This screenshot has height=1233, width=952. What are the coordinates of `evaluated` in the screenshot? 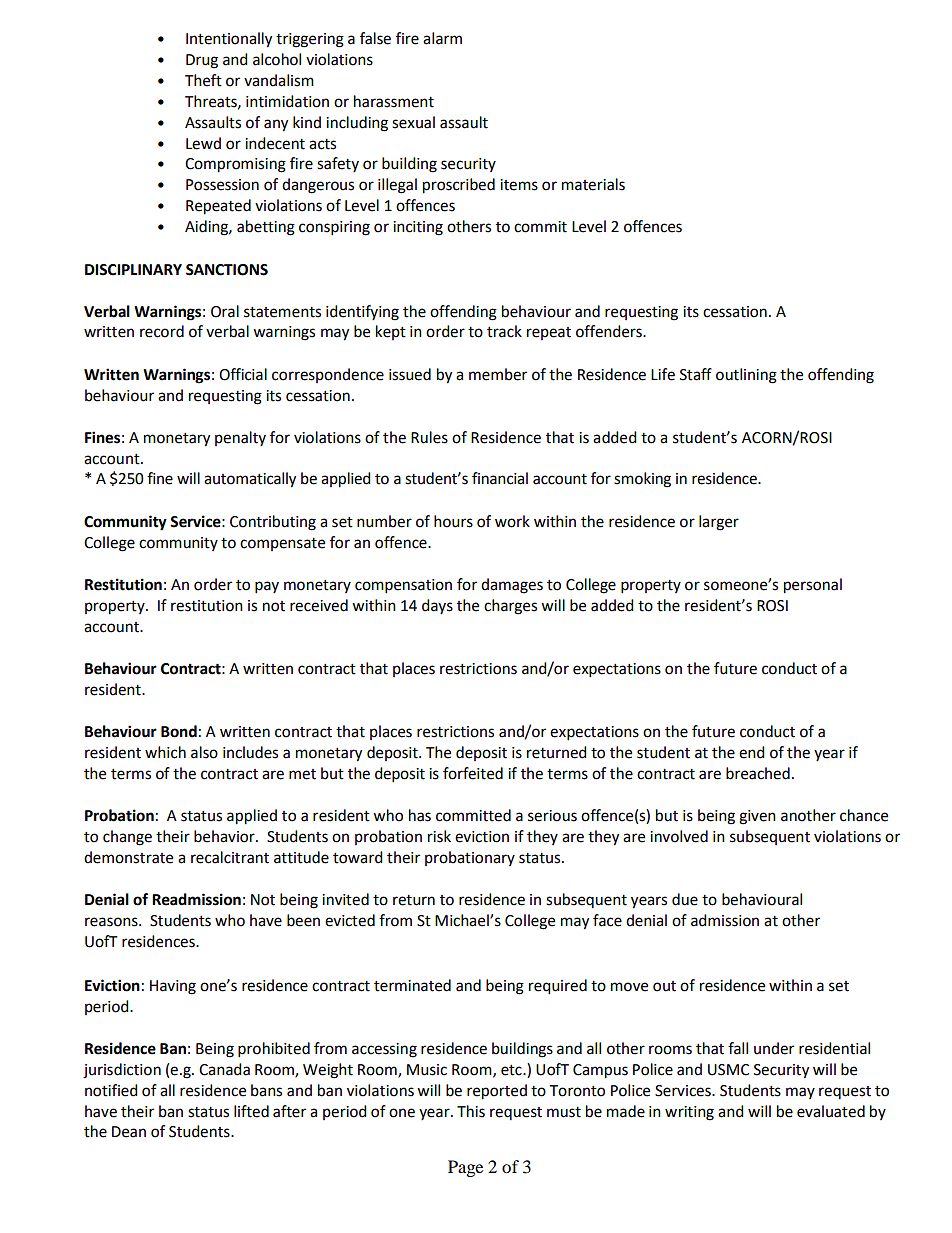 It's located at (831, 1111).
